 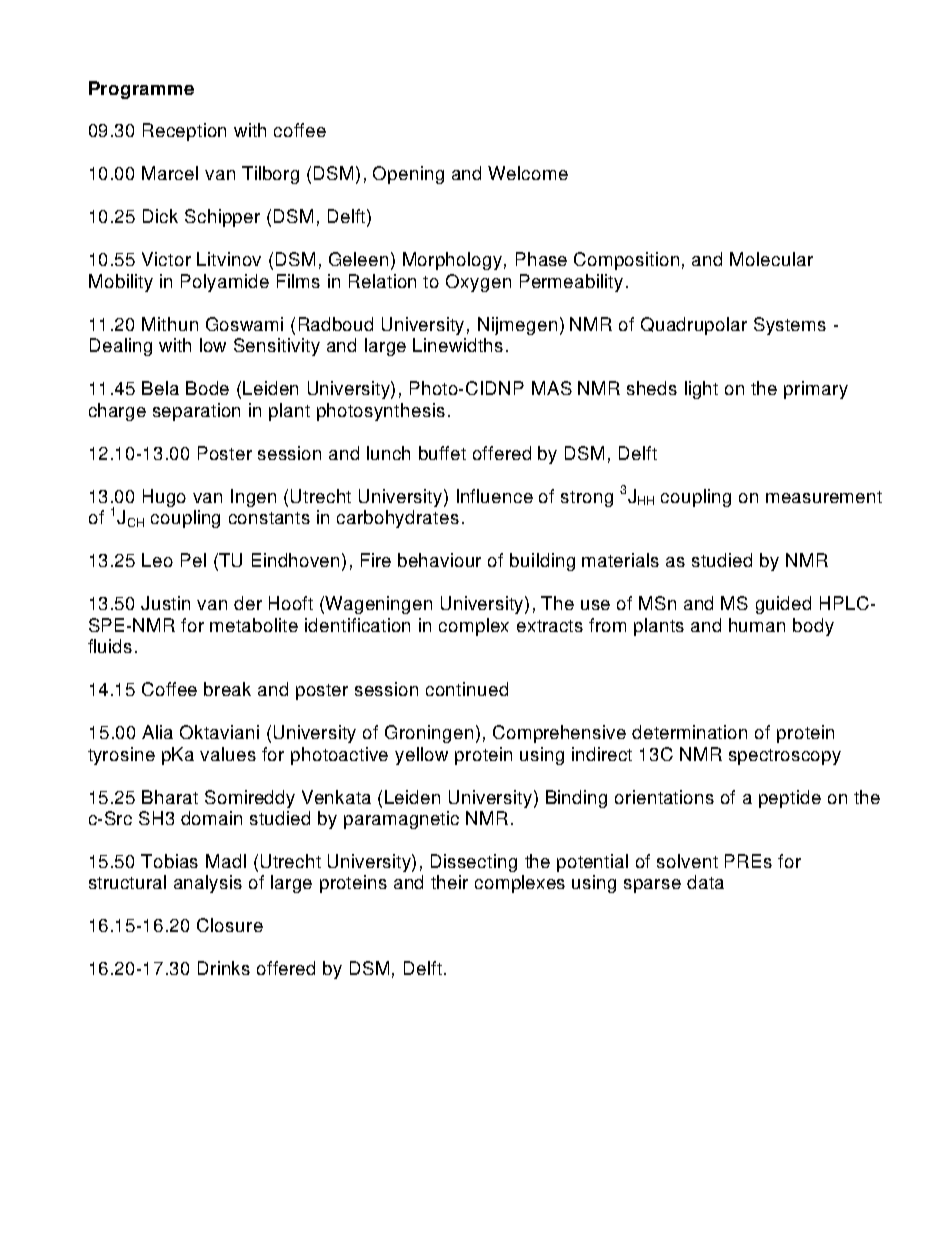 What do you see at coordinates (449, 882) in the document?
I see `their` at bounding box center [449, 882].
